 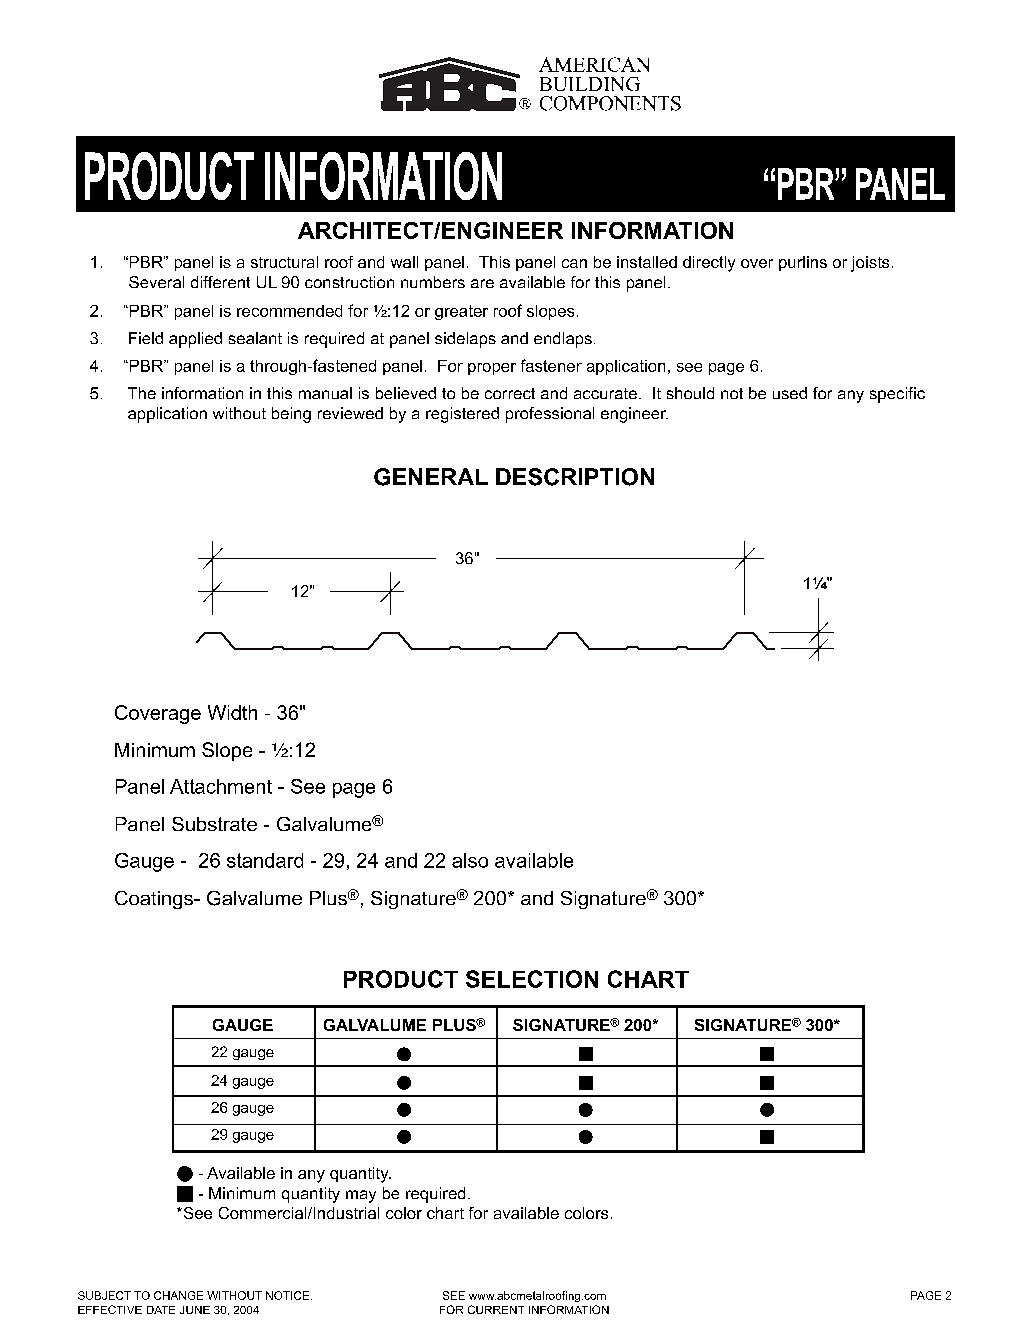 What do you see at coordinates (220, 282) in the screenshot?
I see `different` at bounding box center [220, 282].
